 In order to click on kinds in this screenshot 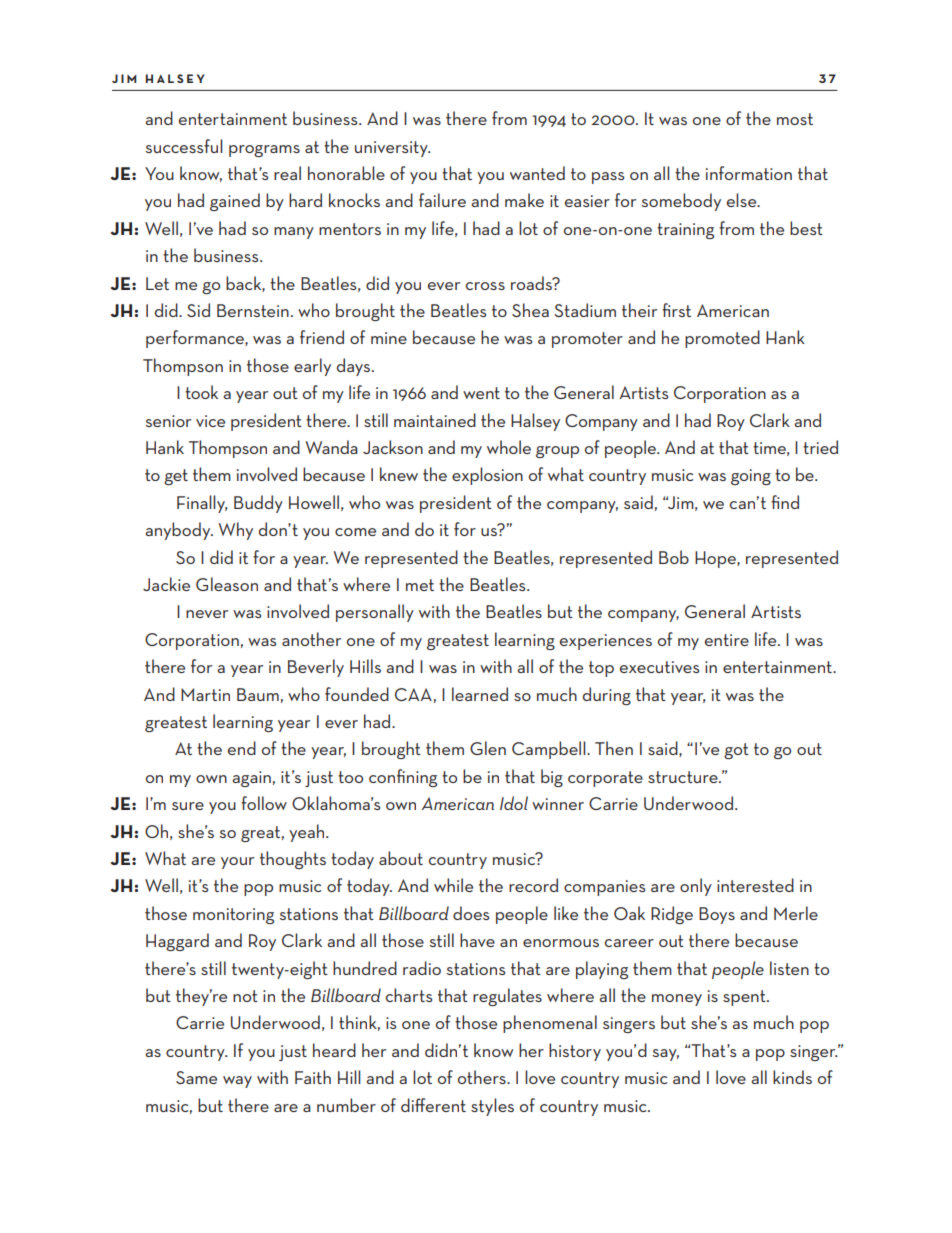, I will do `click(792, 1077)`.
